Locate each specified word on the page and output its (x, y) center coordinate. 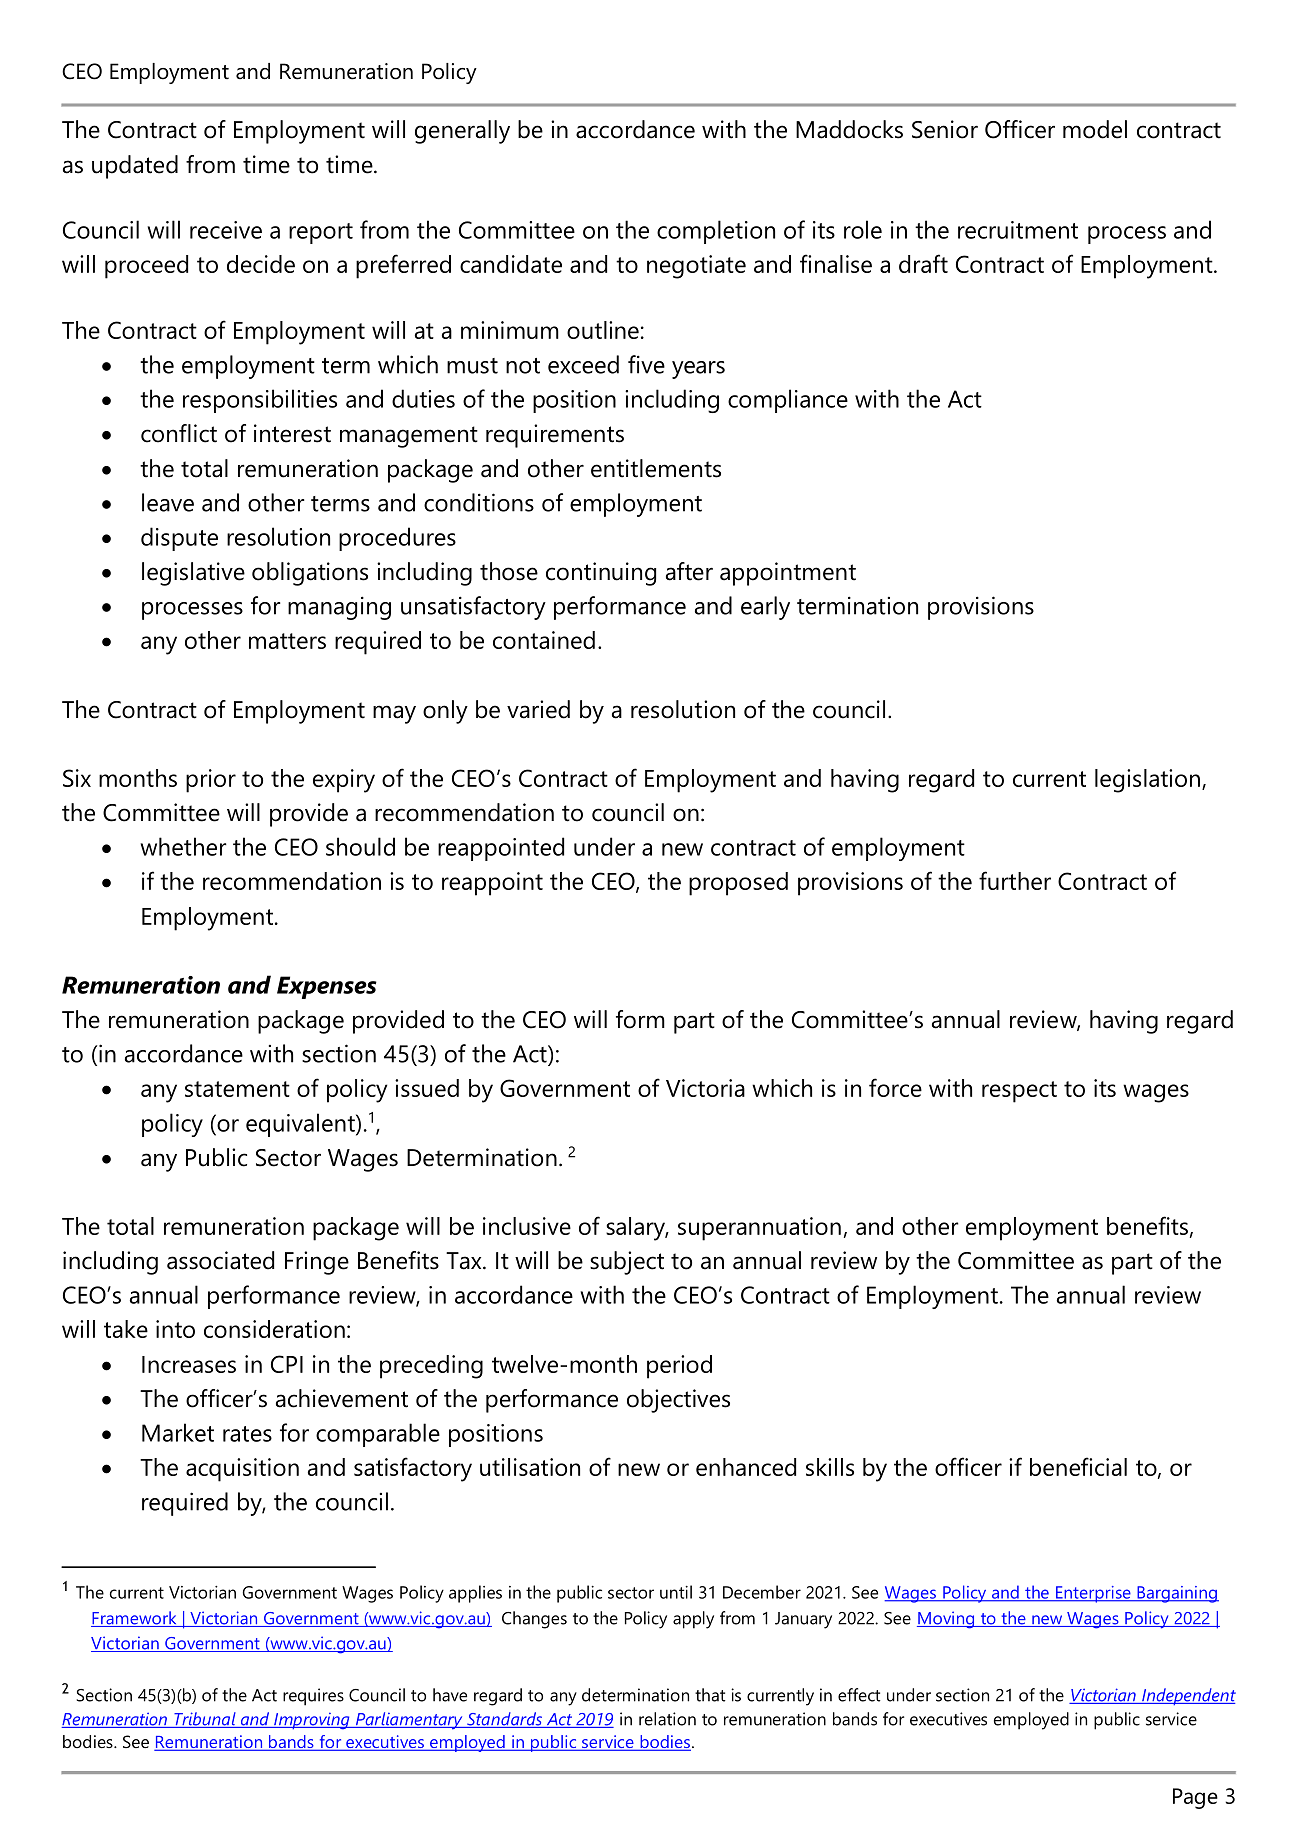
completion (716, 232)
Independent (1188, 1696)
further (1015, 880)
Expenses (327, 987)
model (1095, 129)
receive (226, 230)
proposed (738, 884)
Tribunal (205, 1720)
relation (667, 1719)
